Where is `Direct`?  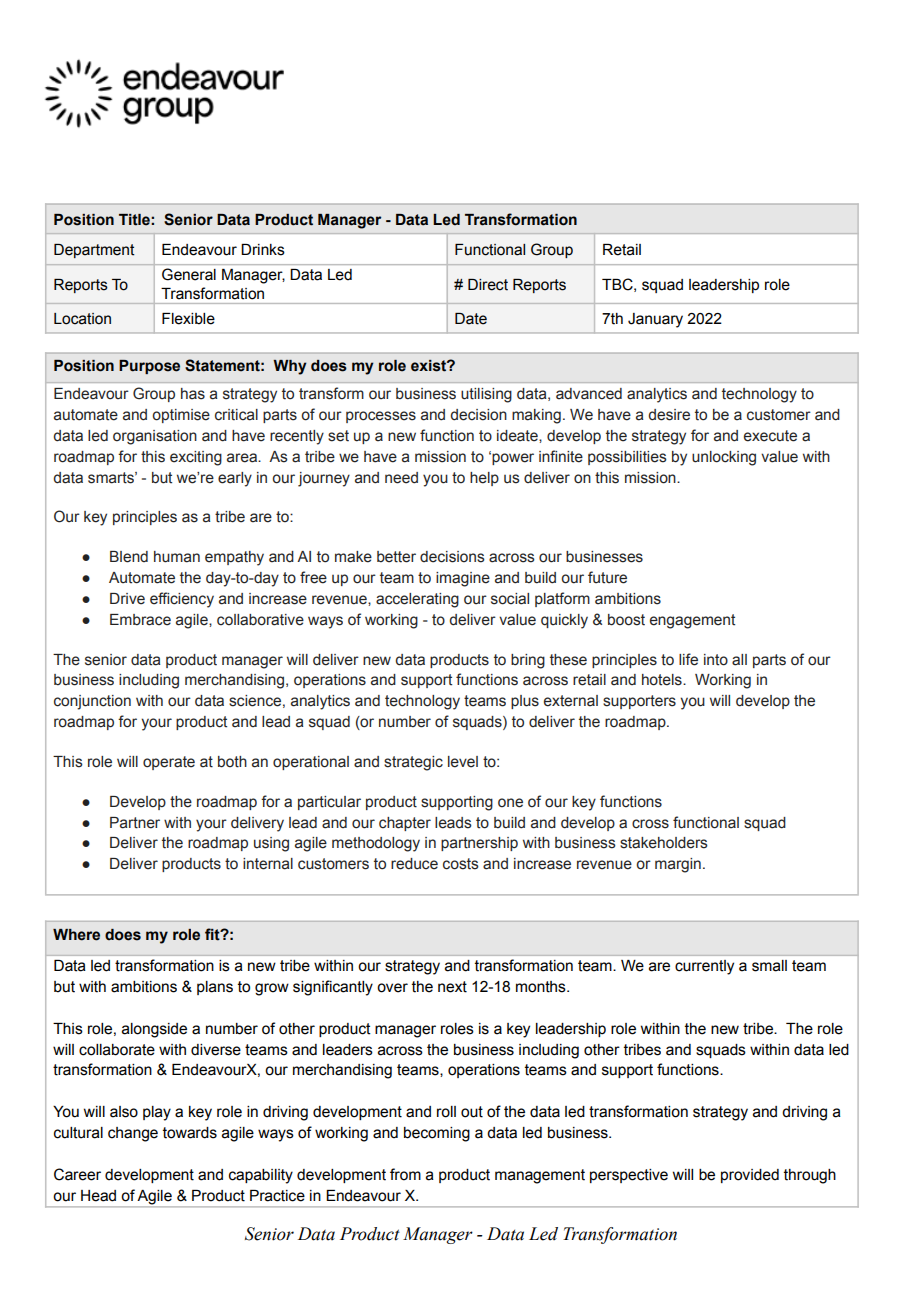 Direct is located at coordinates (488, 285).
